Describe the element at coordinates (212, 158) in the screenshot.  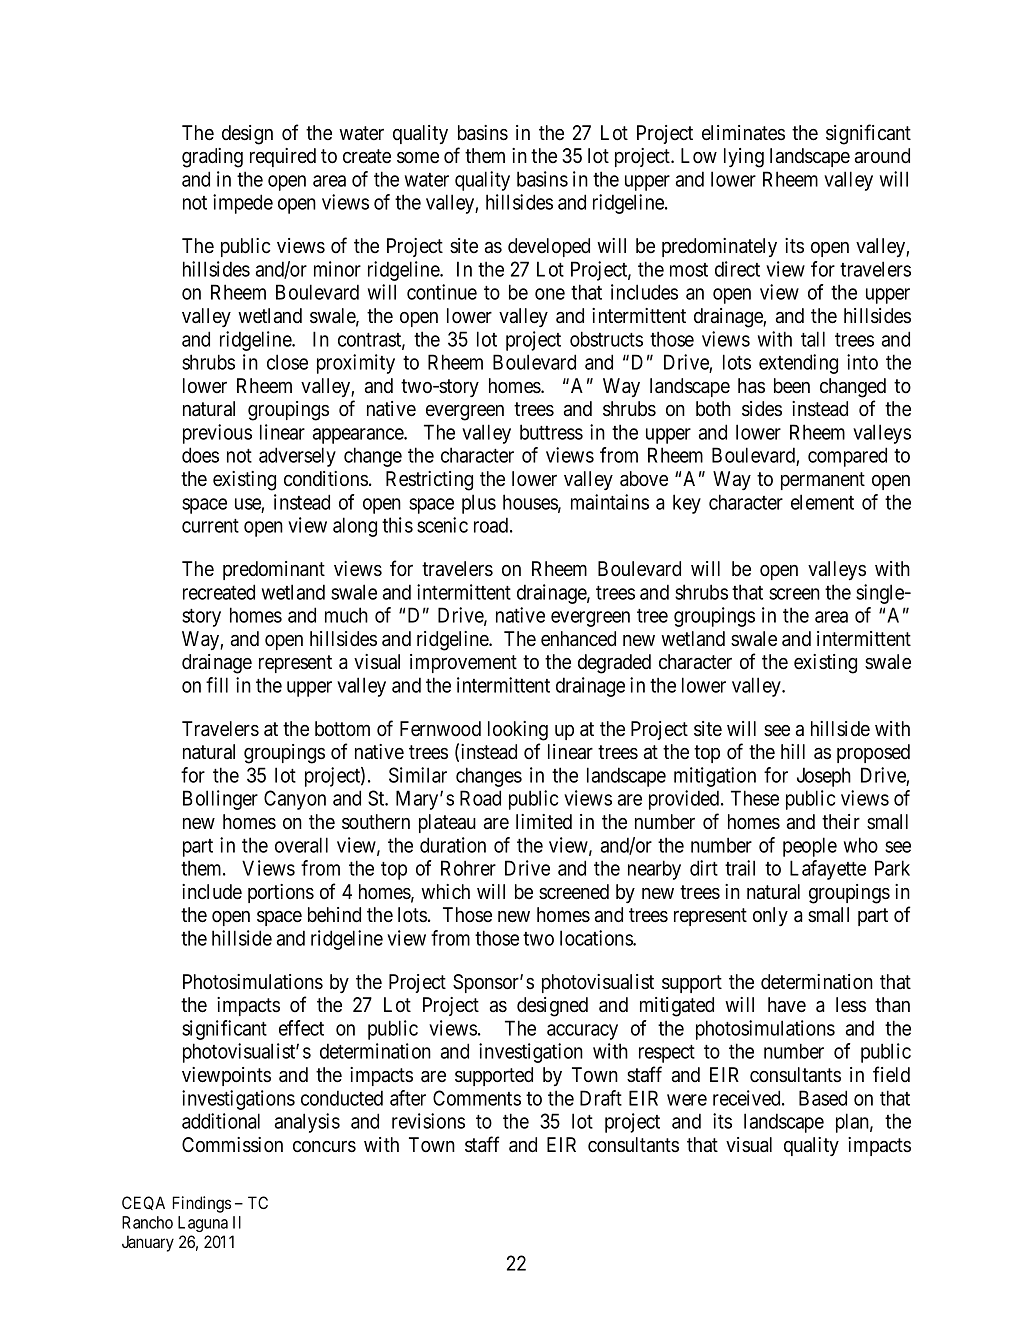
I see `grading` at that location.
